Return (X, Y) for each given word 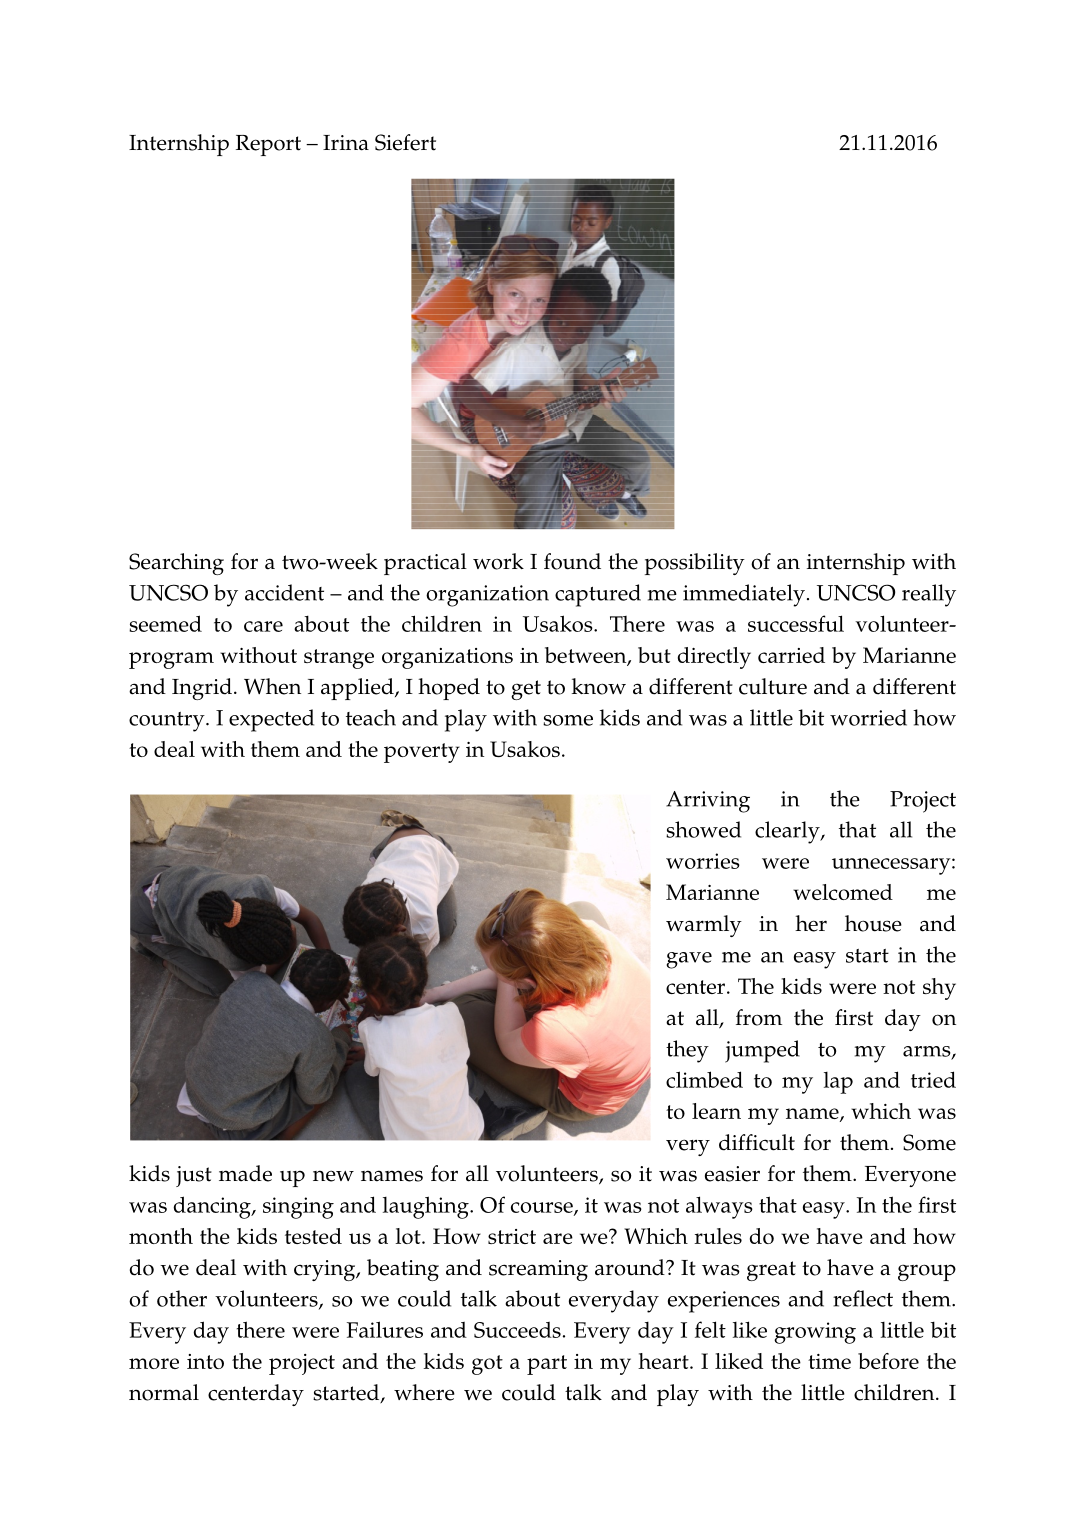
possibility (695, 564)
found (572, 561)
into (205, 1361)
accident (284, 592)
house (873, 923)
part (547, 1365)
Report (268, 145)
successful (796, 623)
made (245, 1173)
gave (689, 960)
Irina (346, 143)
